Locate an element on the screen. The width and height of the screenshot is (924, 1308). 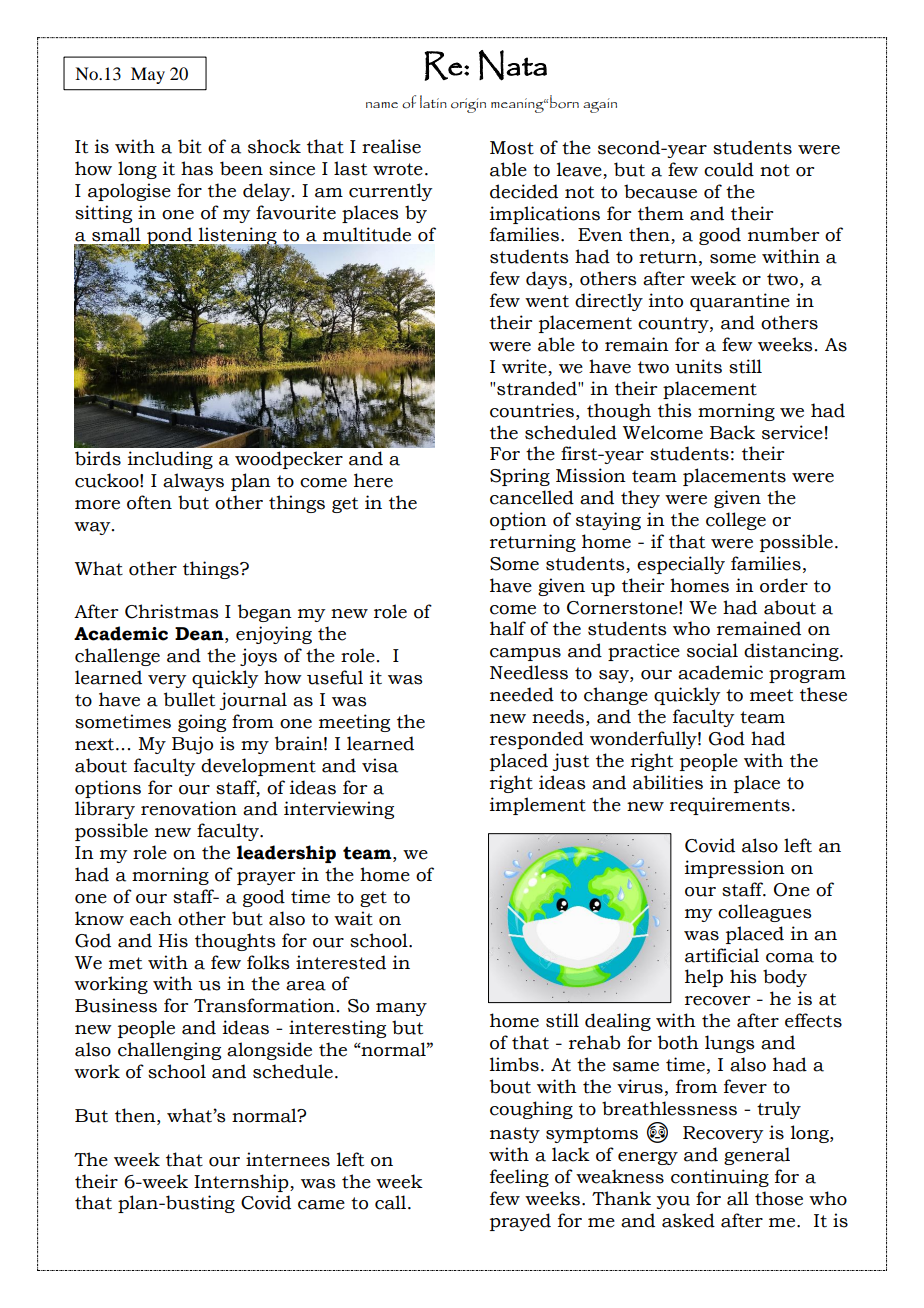
origin is located at coordinates (468, 105).
